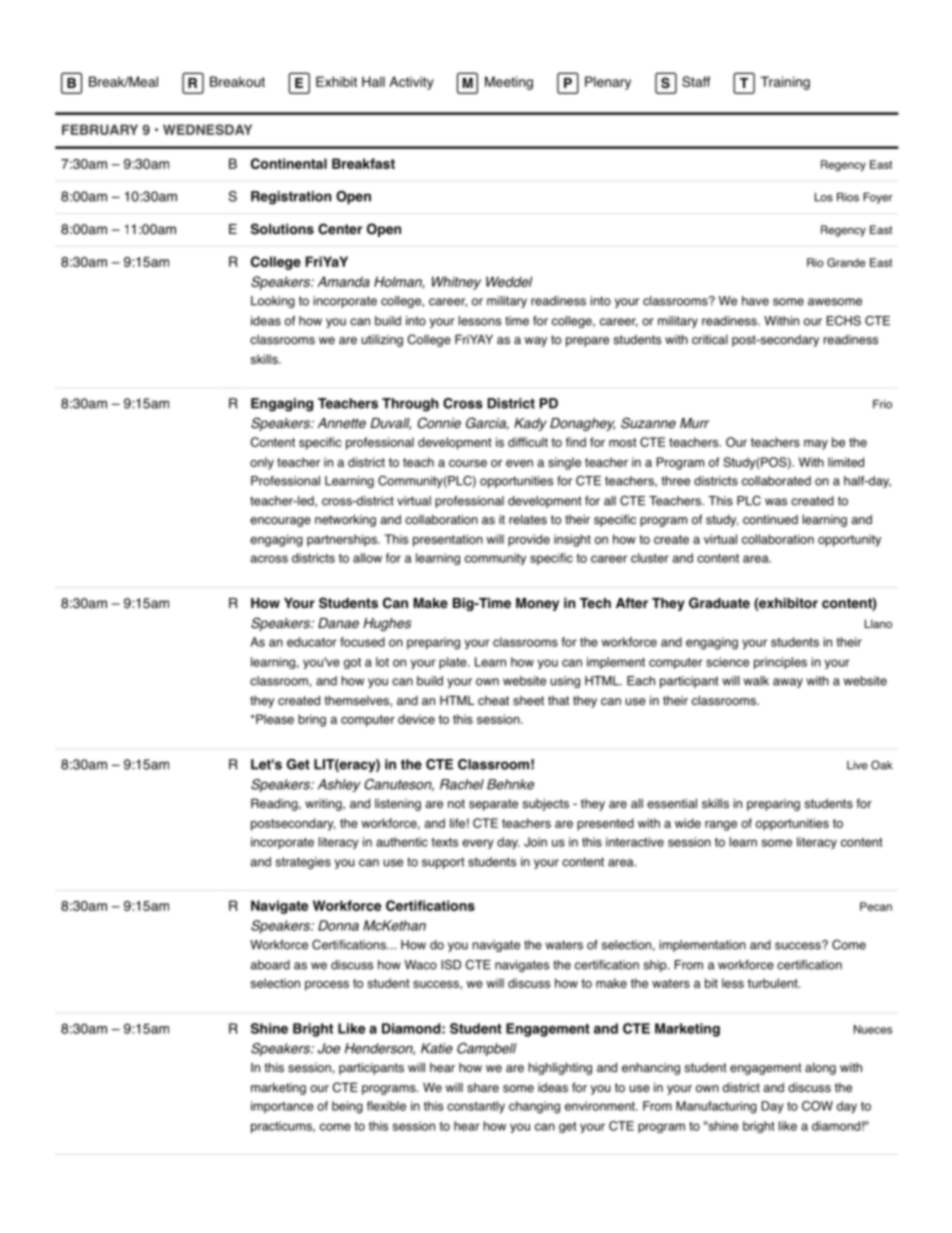 Image resolution: width=952 pixels, height=1233 pixels. I want to click on Training, so click(785, 83).
